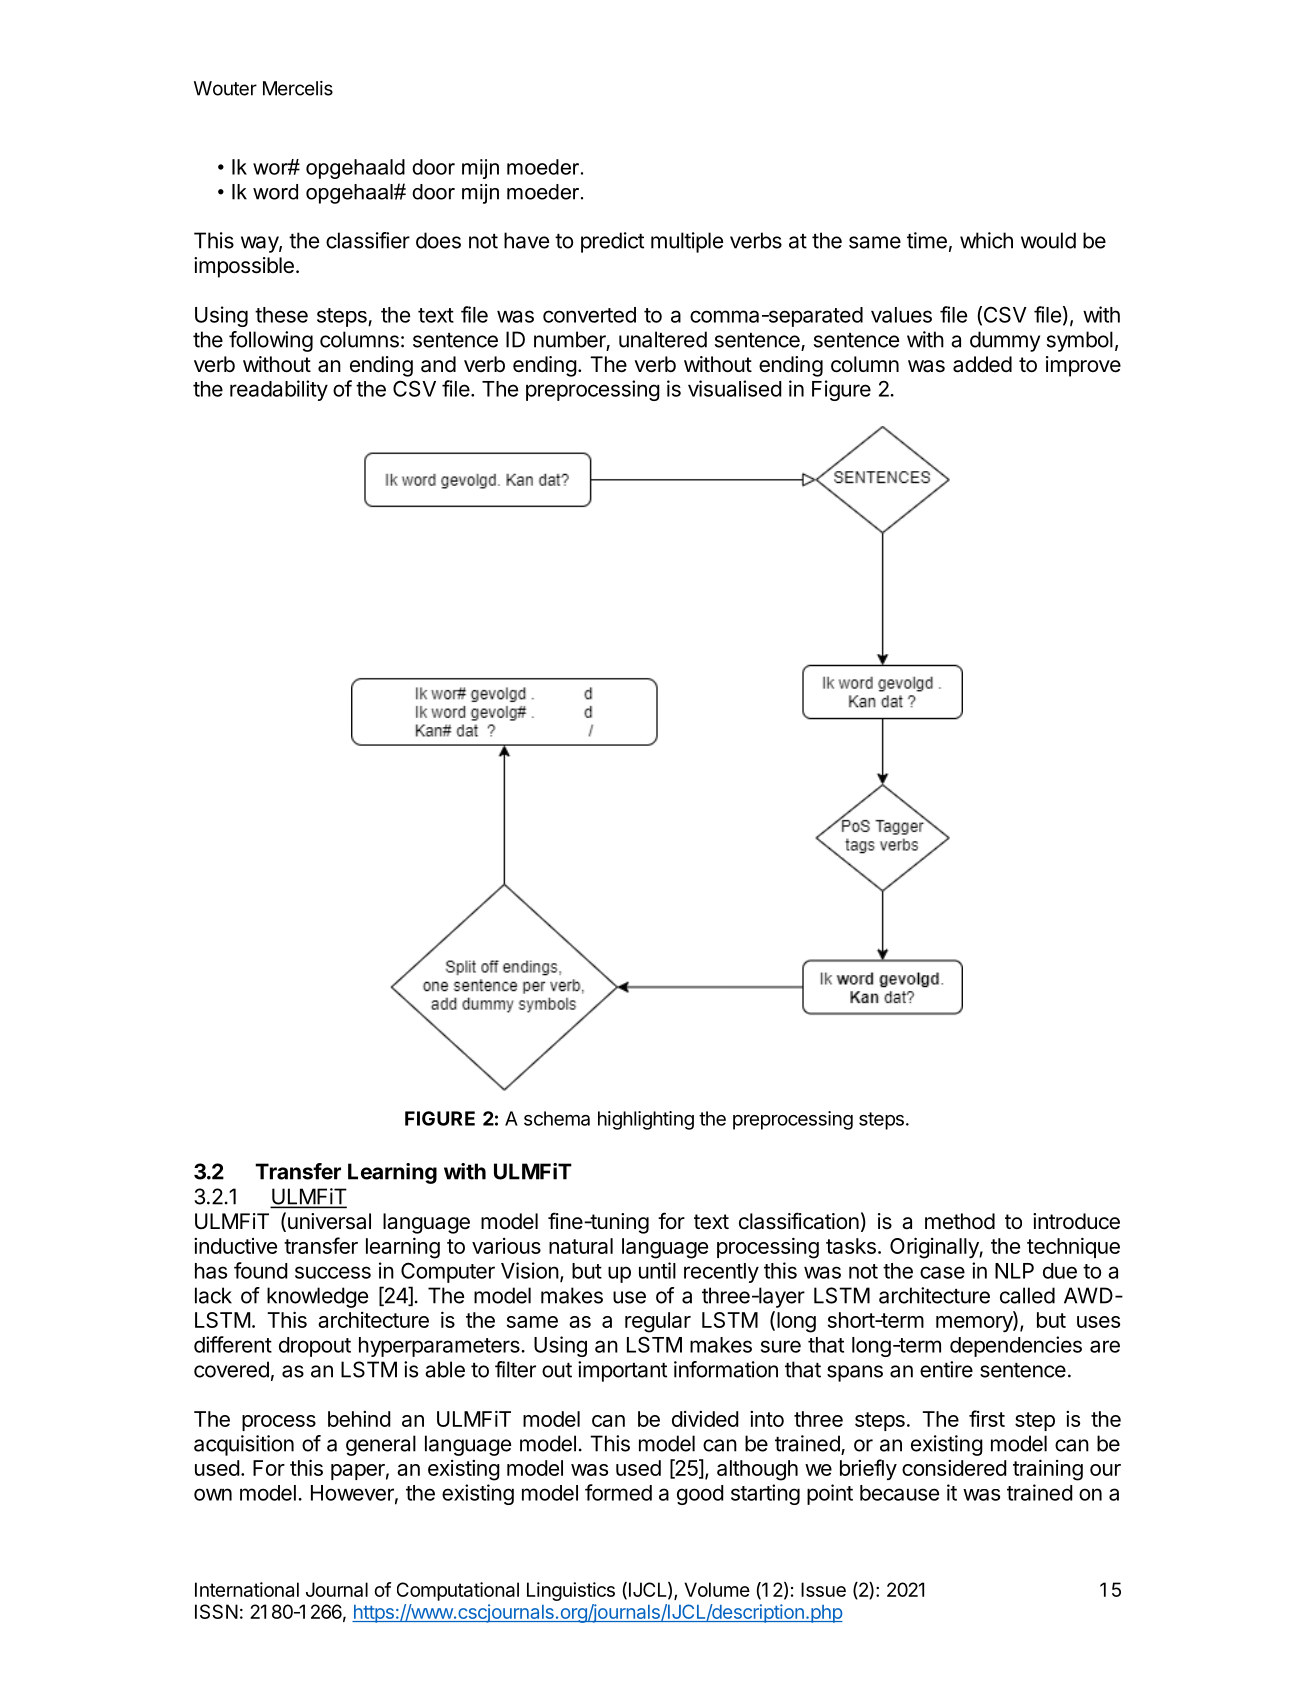 The image size is (1314, 1700). Describe the element at coordinates (717, 1589) in the document. I see `Volume` at that location.
